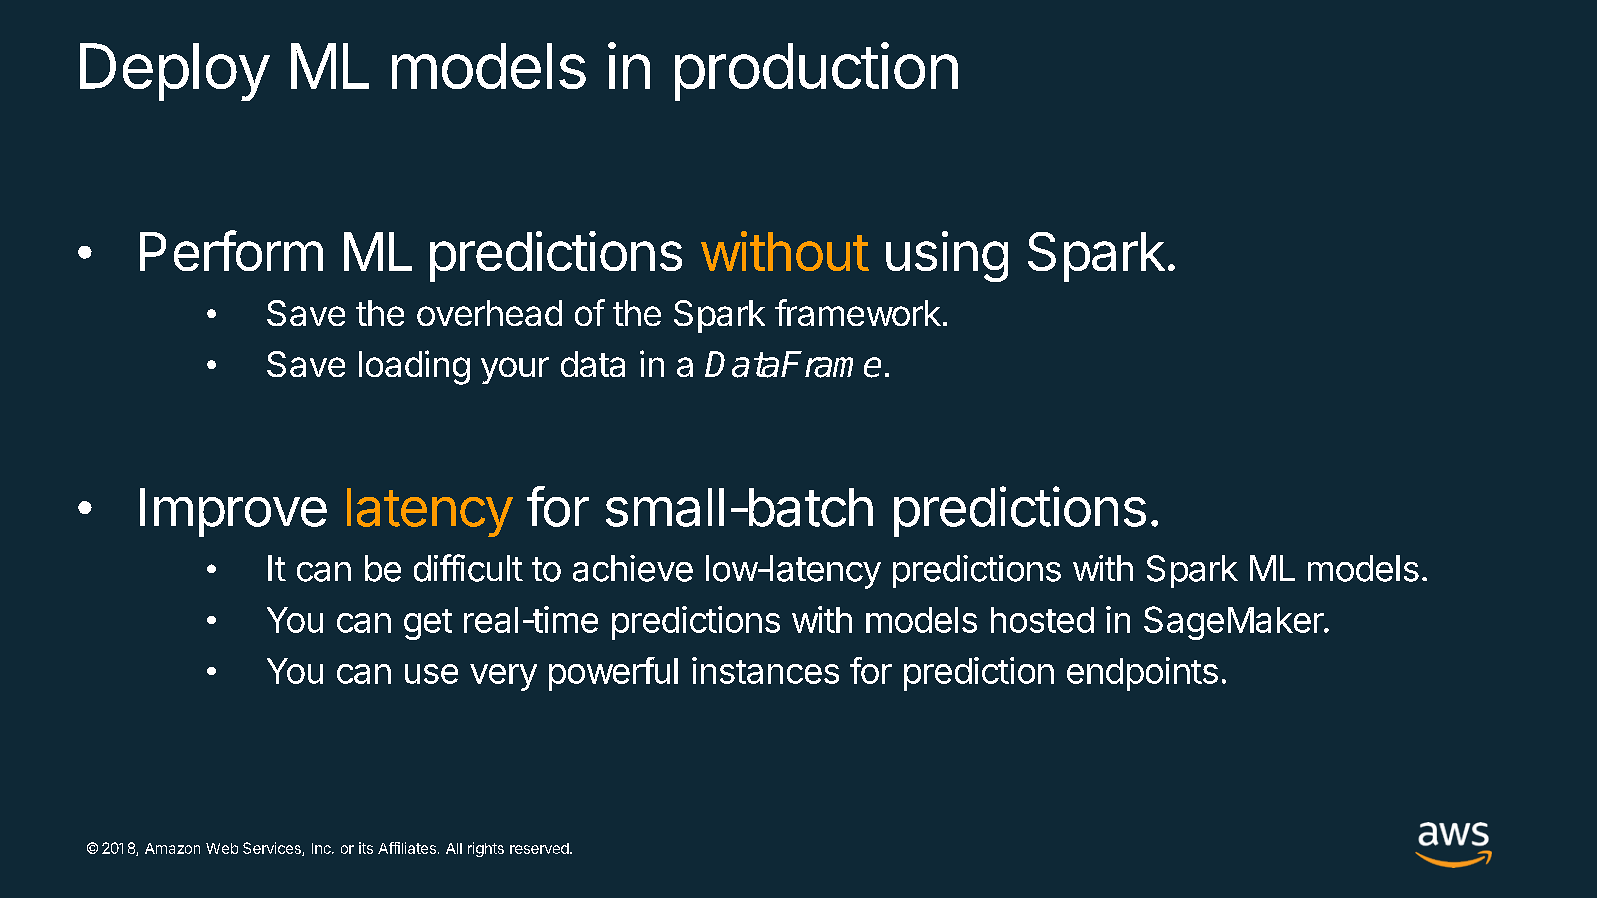 This image has width=1597, height=898. Describe the element at coordinates (1042, 620) in the image. I see `hosted` at that location.
